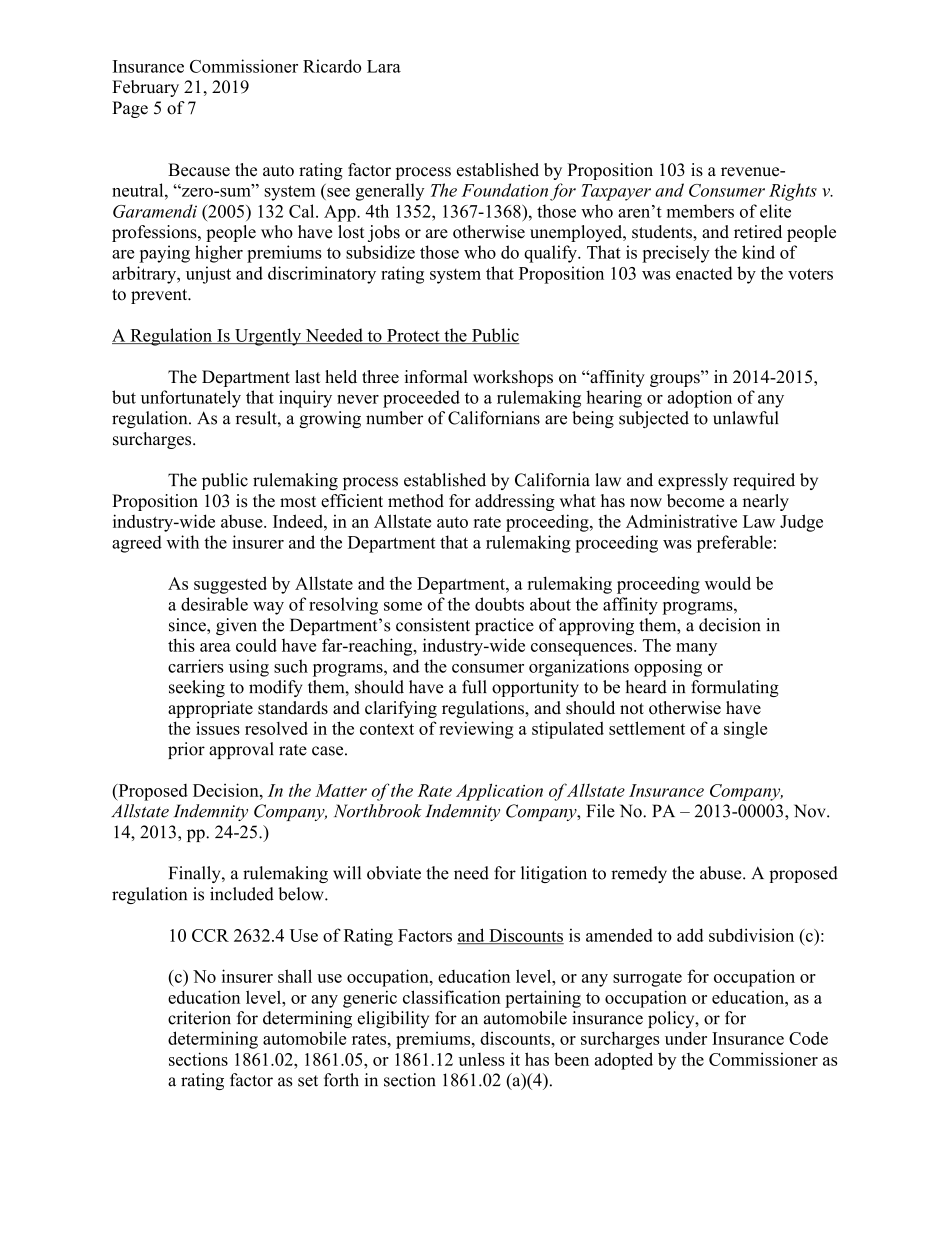  I want to click on Application, so click(499, 792).
